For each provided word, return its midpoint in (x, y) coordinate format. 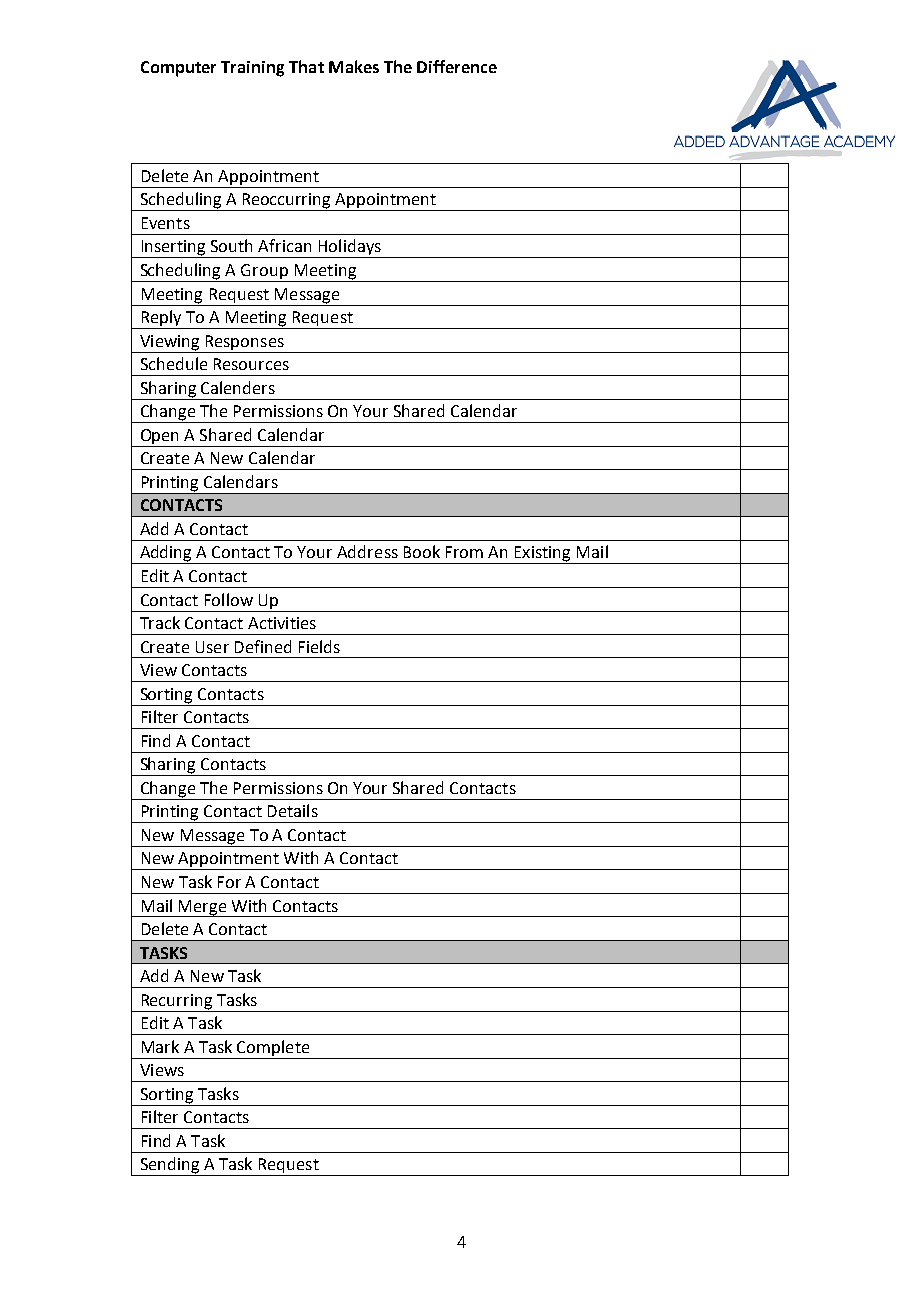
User (212, 647)
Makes (354, 66)
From (464, 552)
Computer (178, 69)
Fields (319, 646)
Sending (170, 1166)
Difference (457, 66)
